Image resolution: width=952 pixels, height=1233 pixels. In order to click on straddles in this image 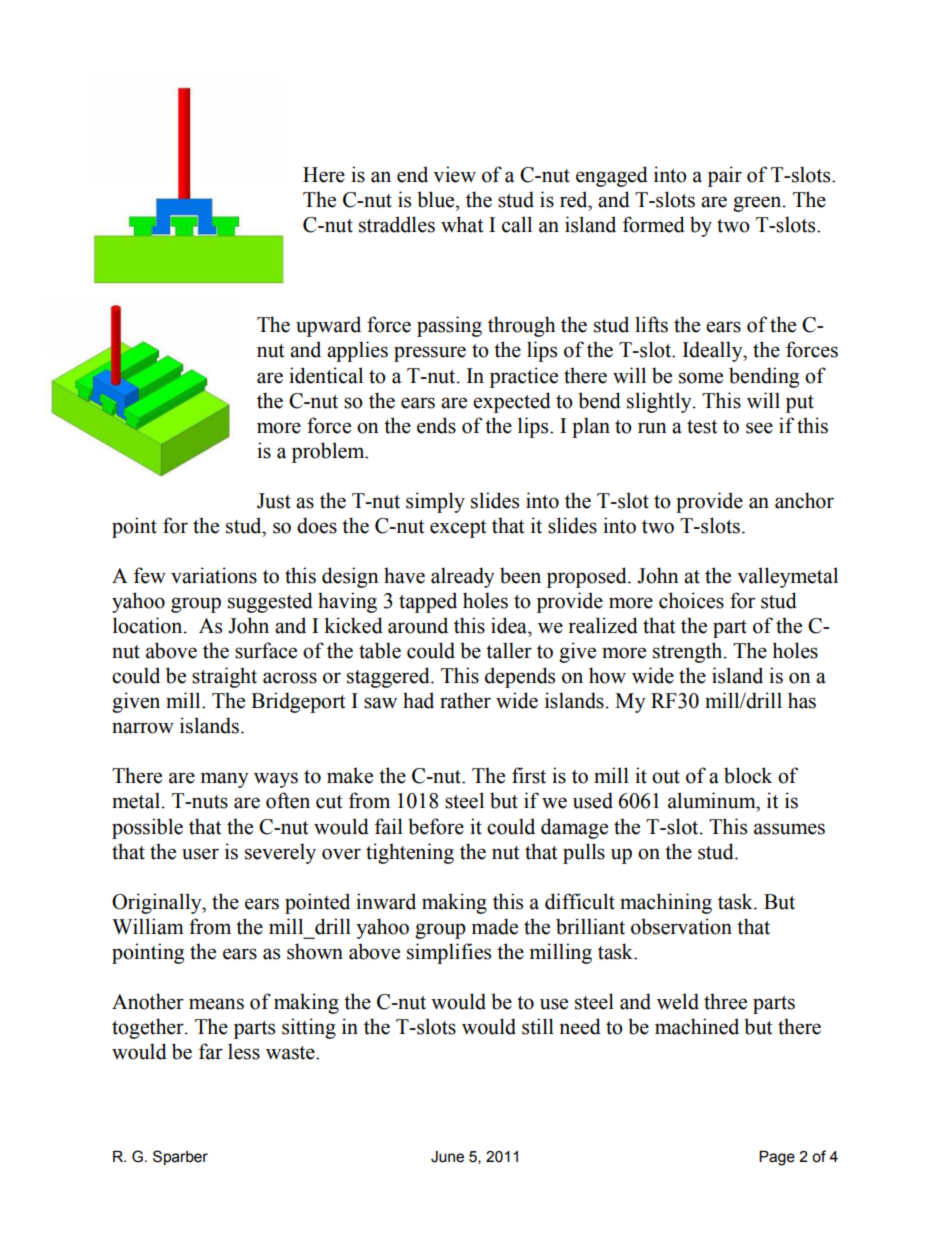, I will do `click(397, 224)`.
